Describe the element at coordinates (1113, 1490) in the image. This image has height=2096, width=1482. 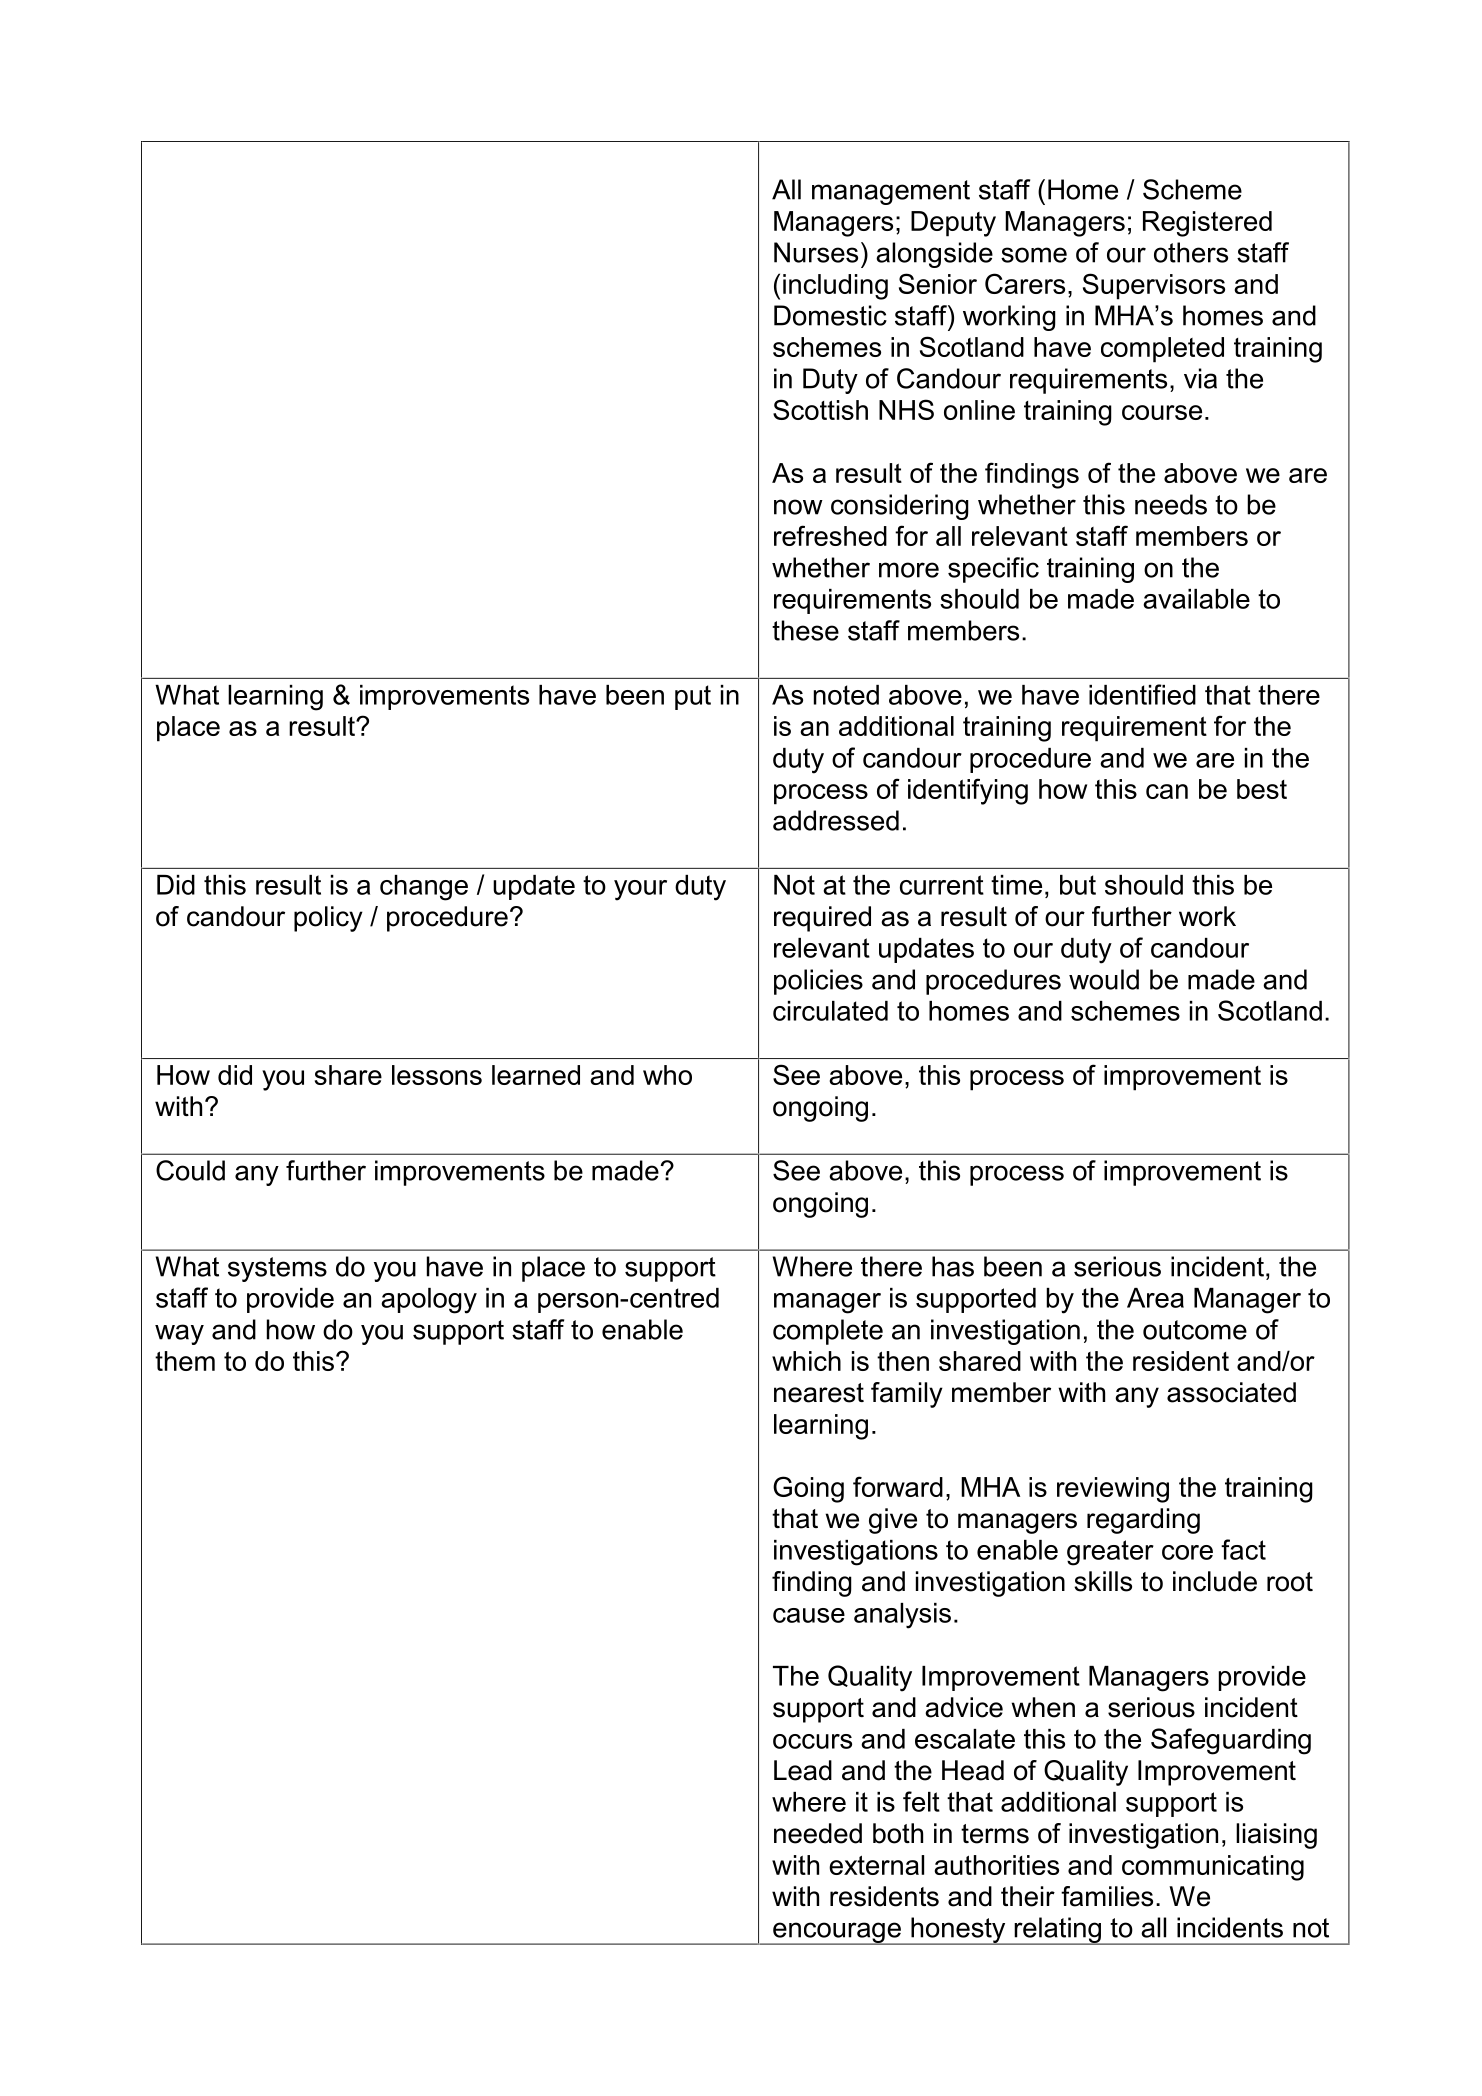
I see `reviewing` at that location.
